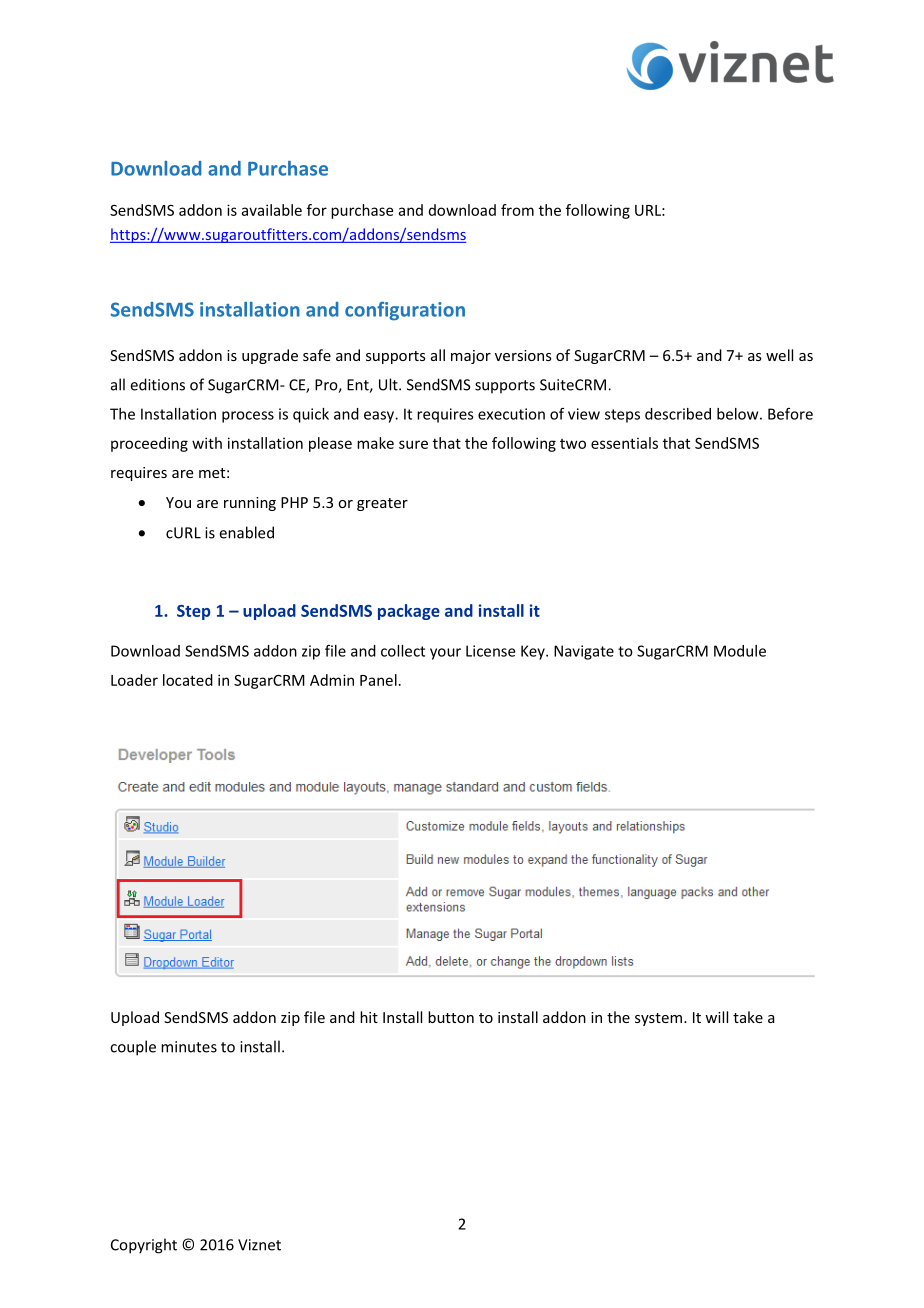 This page has height=1308, width=924. What do you see at coordinates (369, 1017) in the page?
I see `hit` at bounding box center [369, 1017].
